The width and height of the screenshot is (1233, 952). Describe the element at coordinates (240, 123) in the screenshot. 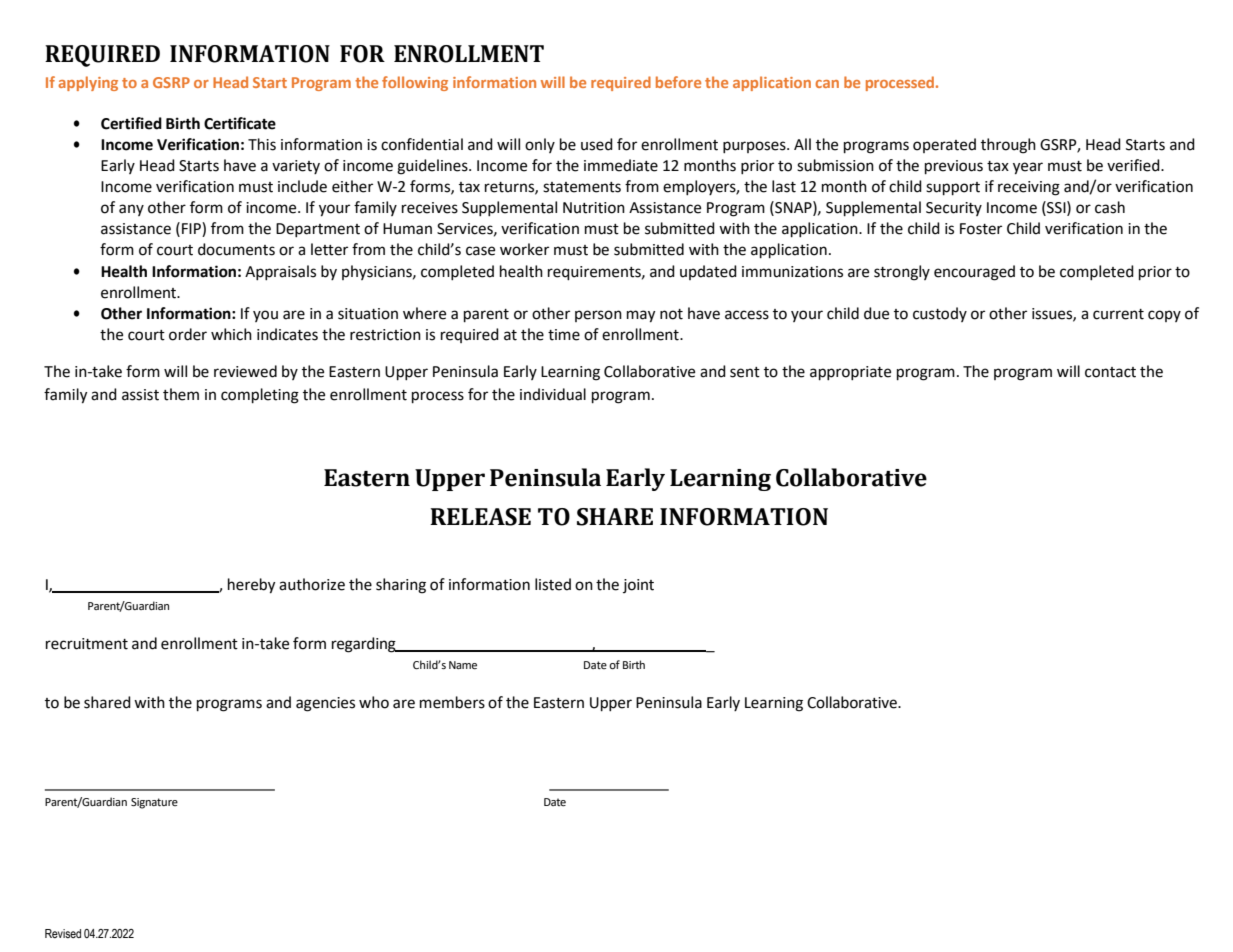

I see `Certificate` at that location.
